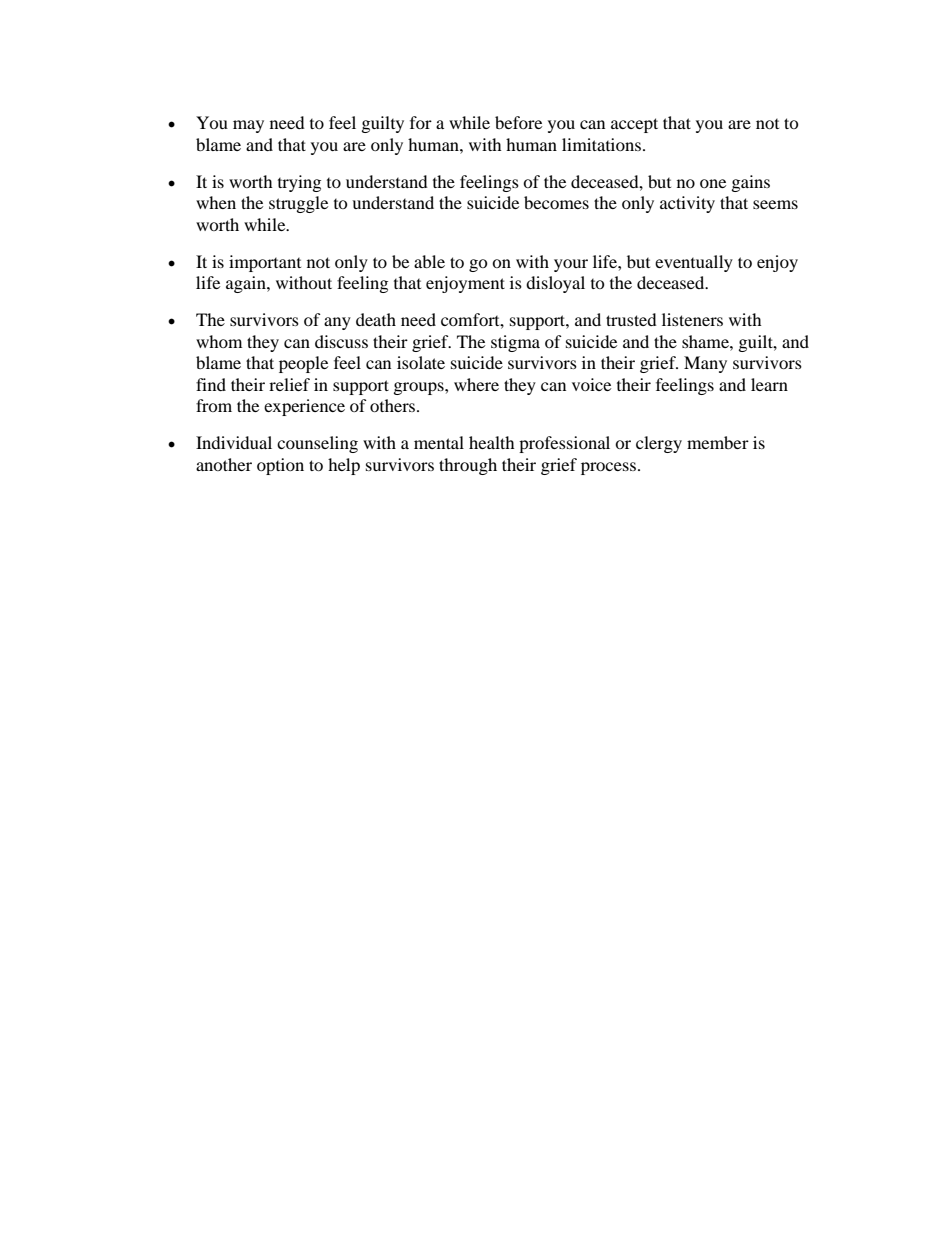 The image size is (952, 1233). I want to click on through, so click(468, 466).
